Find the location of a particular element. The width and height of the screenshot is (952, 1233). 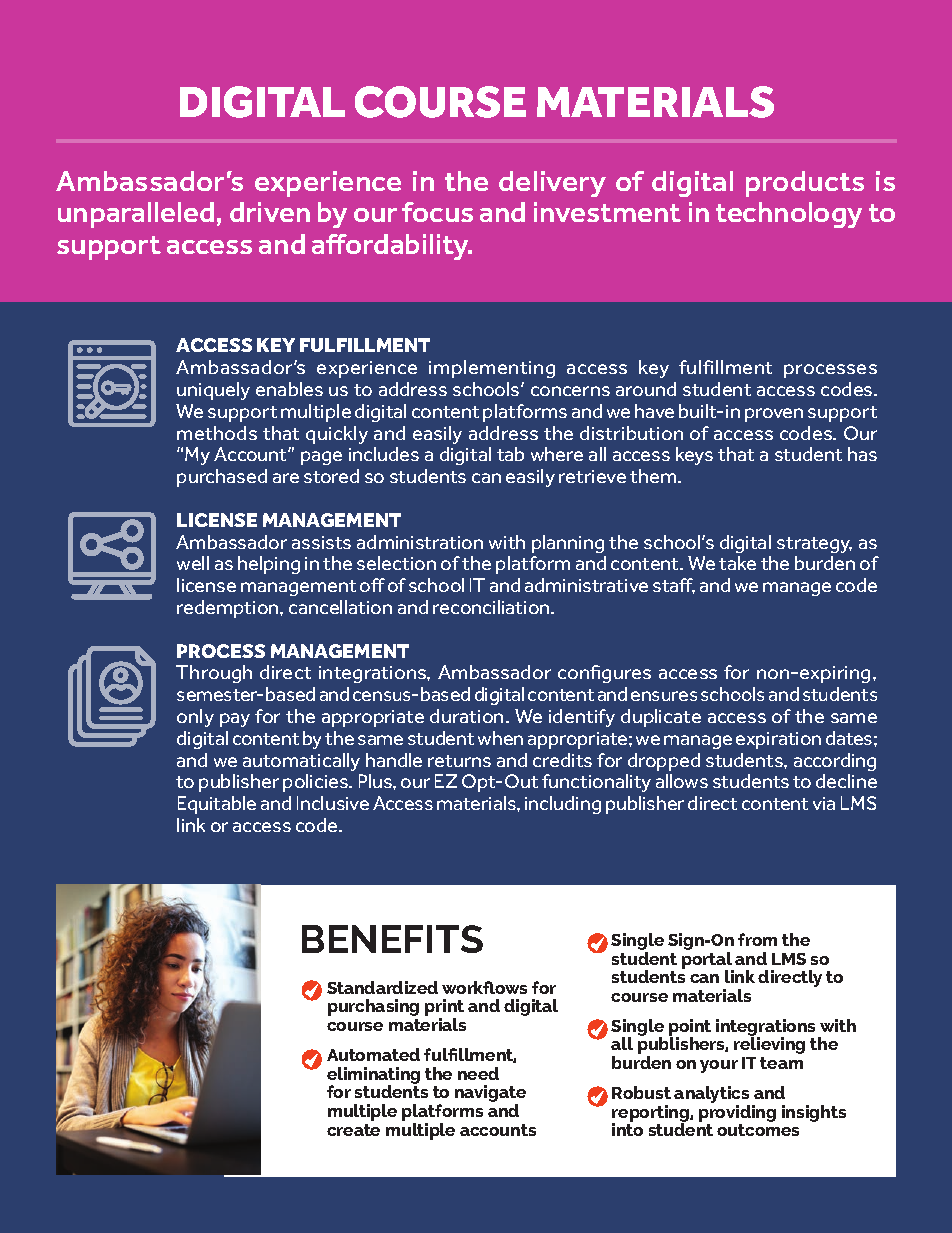

methods is located at coordinates (217, 433).
